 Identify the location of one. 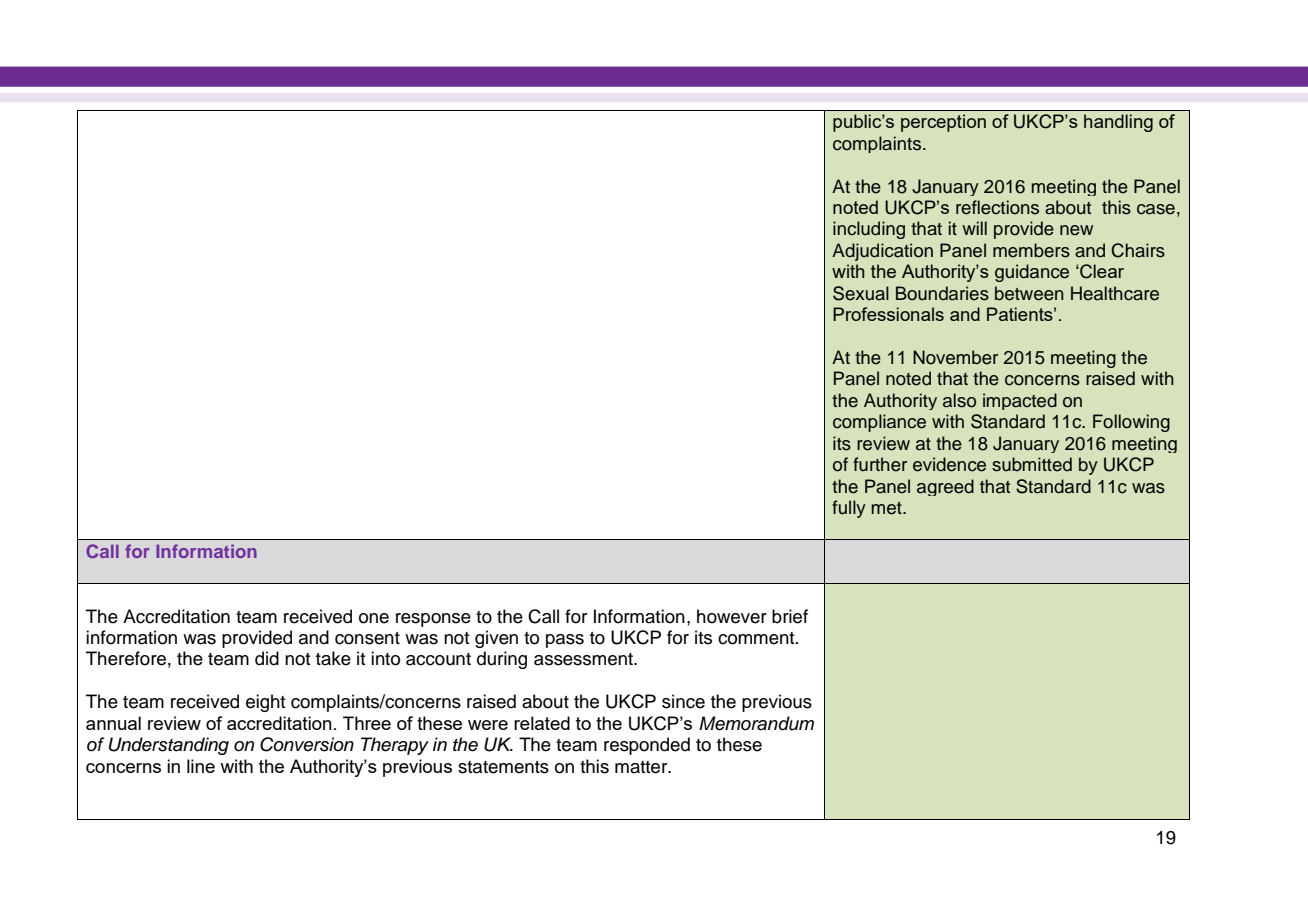
(374, 618).
